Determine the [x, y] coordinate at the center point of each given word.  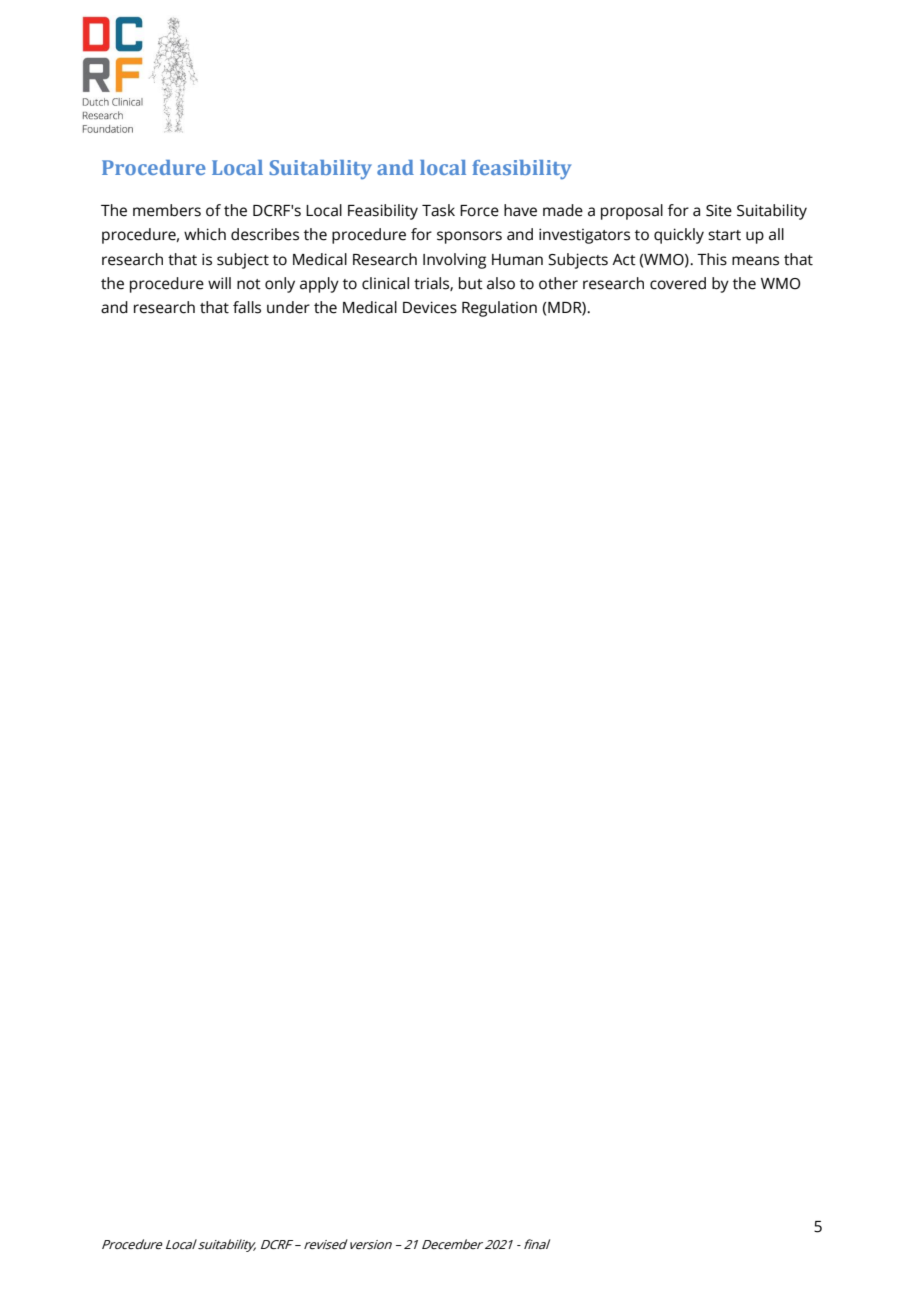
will [219, 283]
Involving [454, 261]
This [712, 259]
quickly [679, 236]
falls [247, 307]
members [167, 210]
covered [678, 283]
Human [517, 260]
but [471, 283]
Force [479, 211]
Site [719, 211]
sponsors [469, 237]
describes [265, 234]
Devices [430, 307]
